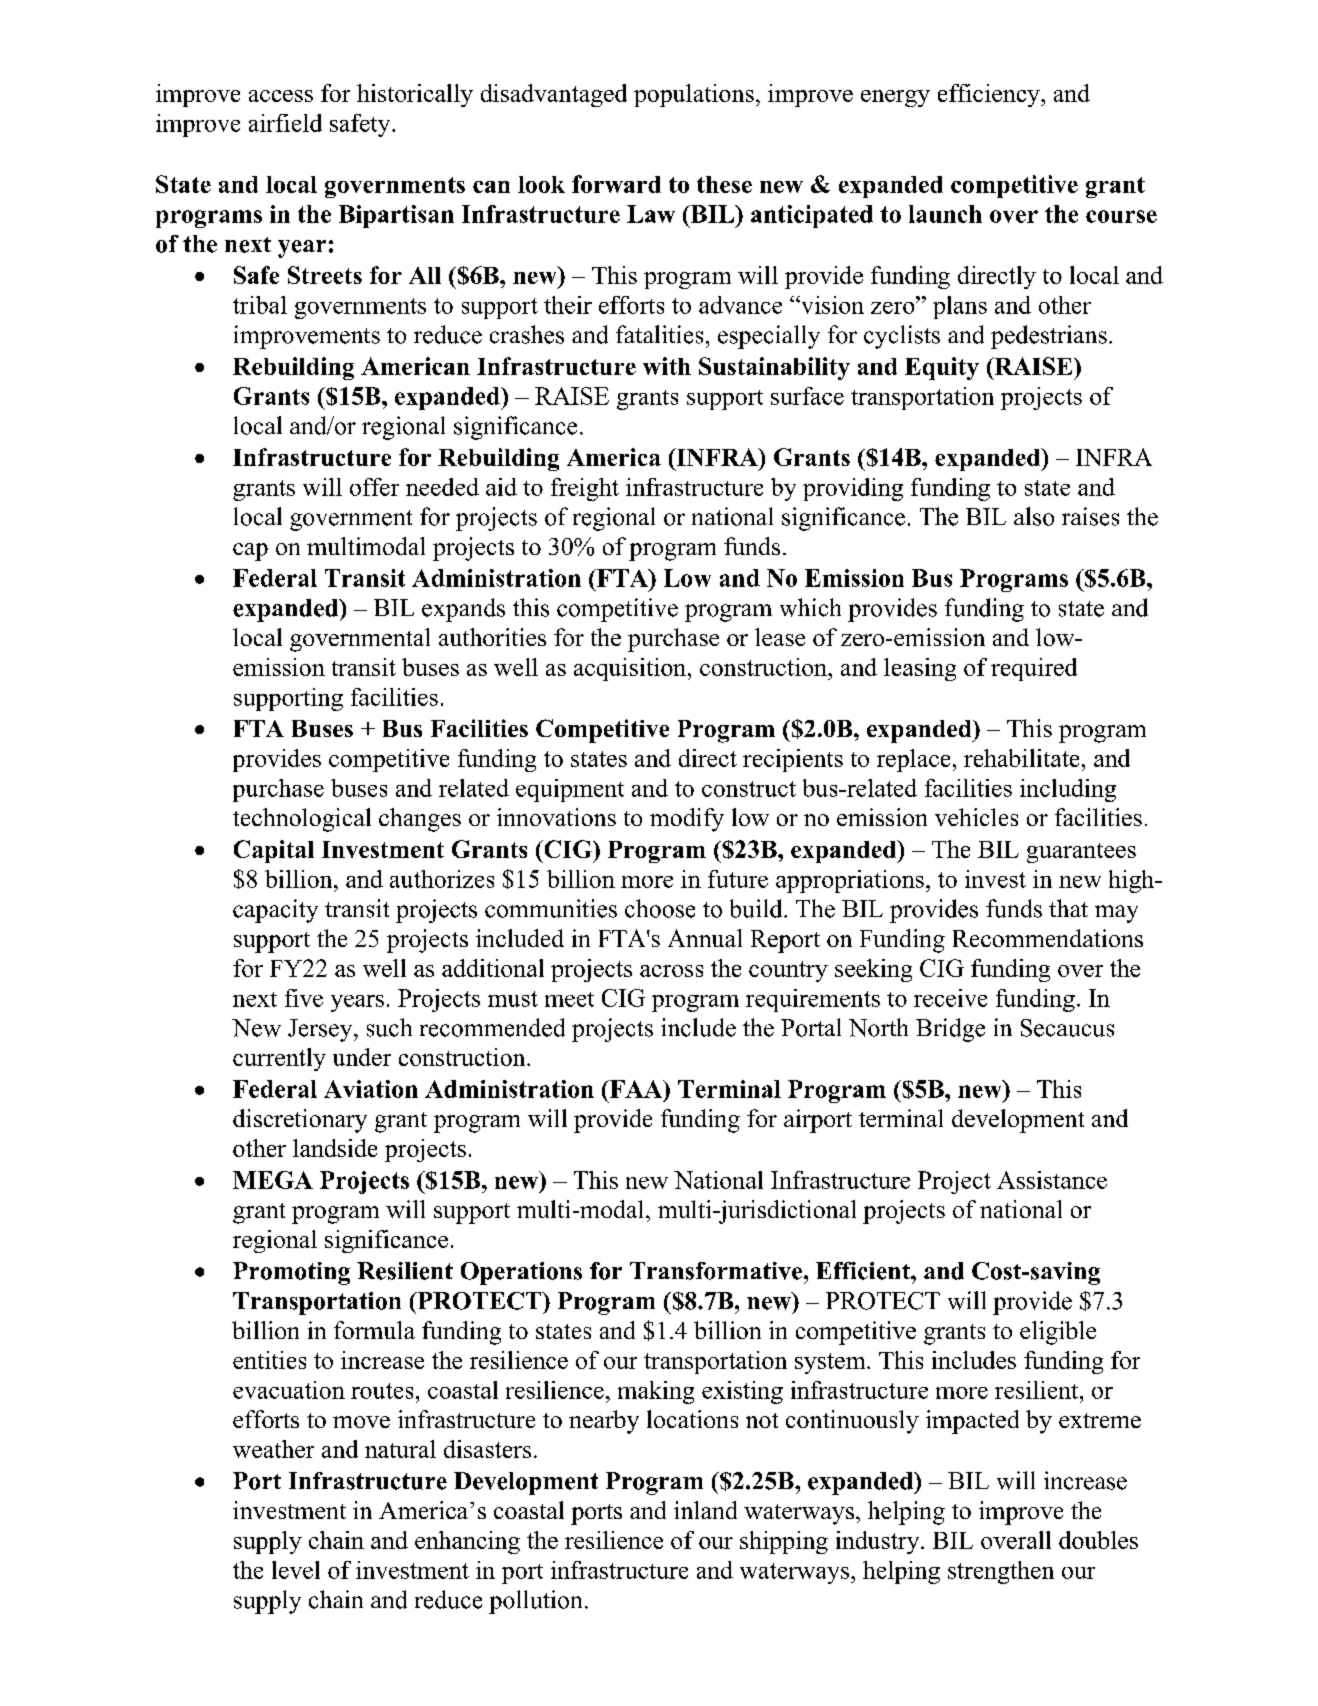  I want to click on vehicles, so click(976, 817).
